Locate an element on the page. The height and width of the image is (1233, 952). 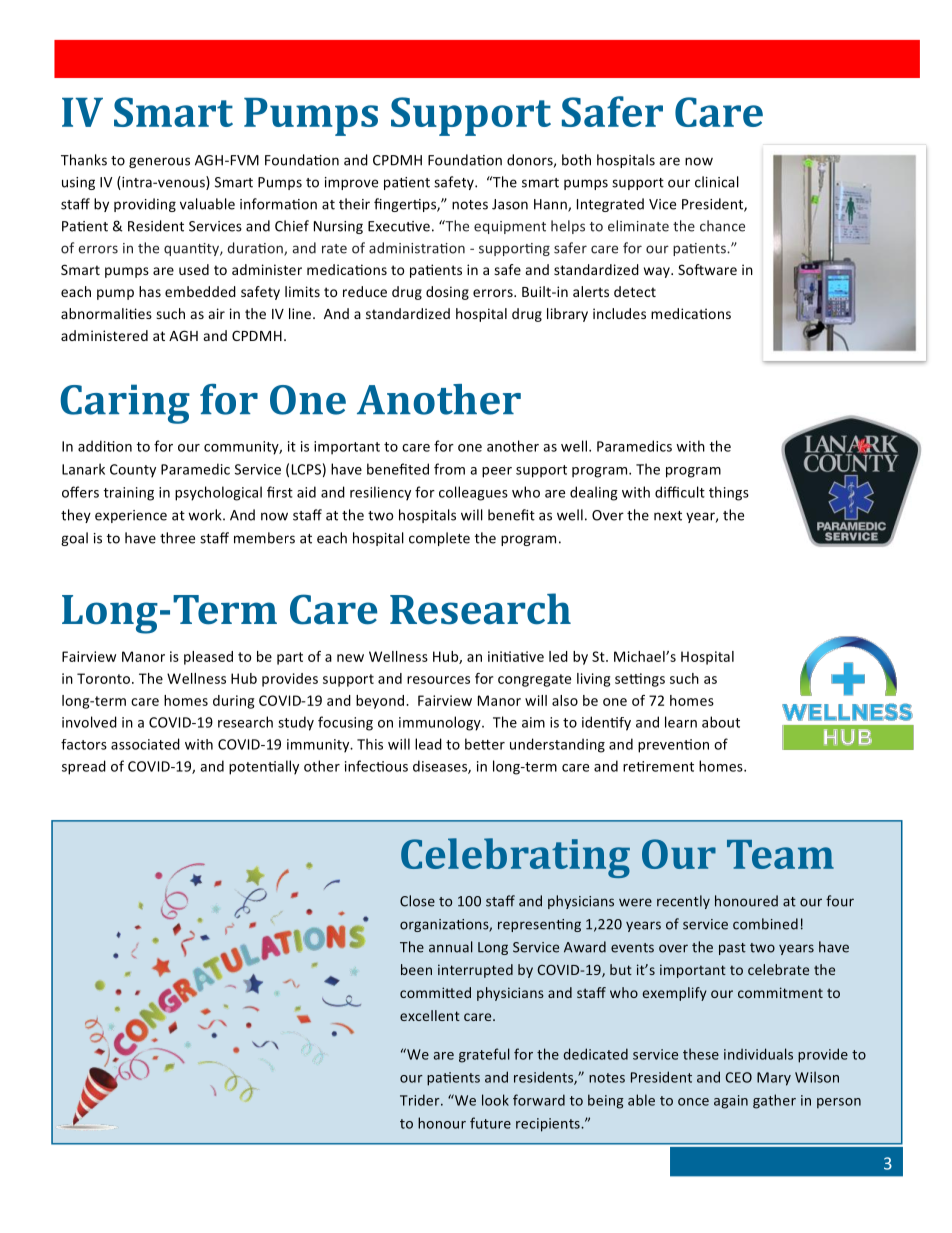
Jason is located at coordinates (510, 204).
